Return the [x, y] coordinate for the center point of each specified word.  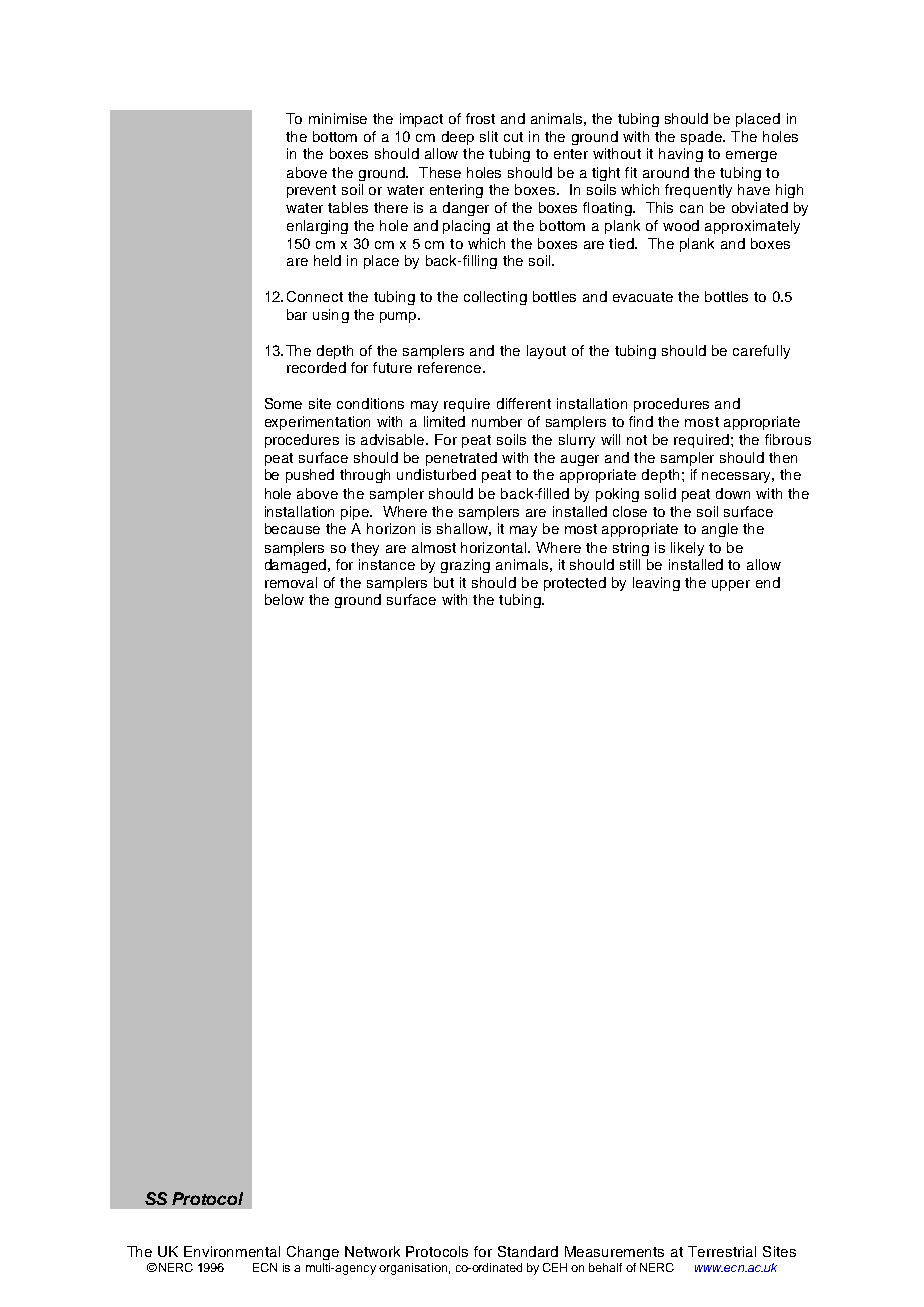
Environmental [232, 1251]
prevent [311, 191]
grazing [465, 566]
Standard [528, 1251]
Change [313, 1253]
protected [575, 584]
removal [291, 582]
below [284, 599]
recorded [316, 367]
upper [731, 585]
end [768, 582]
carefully [761, 352]
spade [702, 138]
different [524, 403]
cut [513, 137]
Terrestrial [722, 1251]
